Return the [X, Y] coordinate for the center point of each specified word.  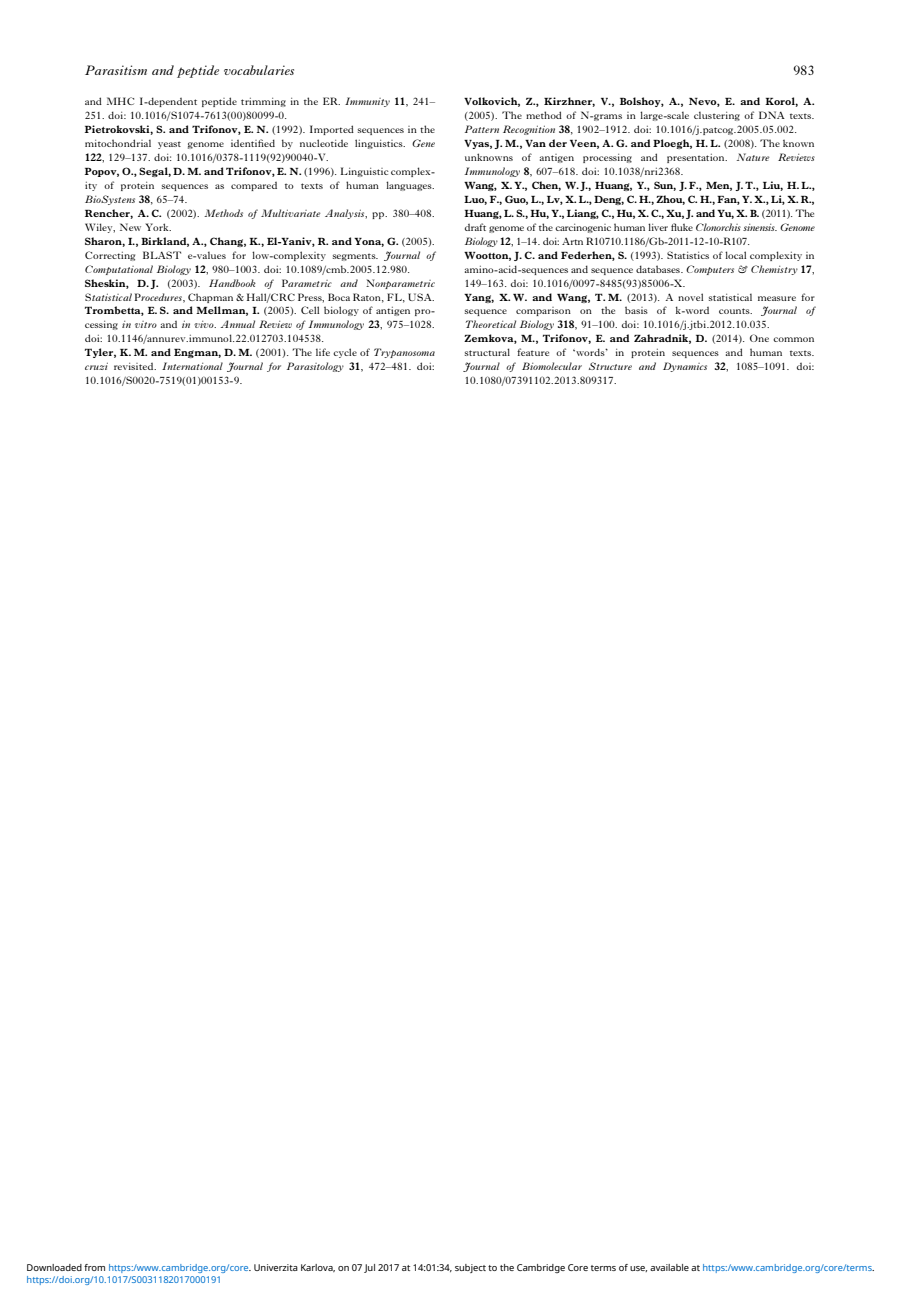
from [94, 1267]
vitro [146, 324]
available [669, 1267]
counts [735, 311]
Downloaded [54, 1267]
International [192, 366]
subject [470, 1268]
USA [421, 297]
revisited [135, 366]
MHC [120, 101]
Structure [610, 366]
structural [487, 352]
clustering [717, 116]
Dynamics [685, 367]
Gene [423, 143]
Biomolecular [552, 366]
